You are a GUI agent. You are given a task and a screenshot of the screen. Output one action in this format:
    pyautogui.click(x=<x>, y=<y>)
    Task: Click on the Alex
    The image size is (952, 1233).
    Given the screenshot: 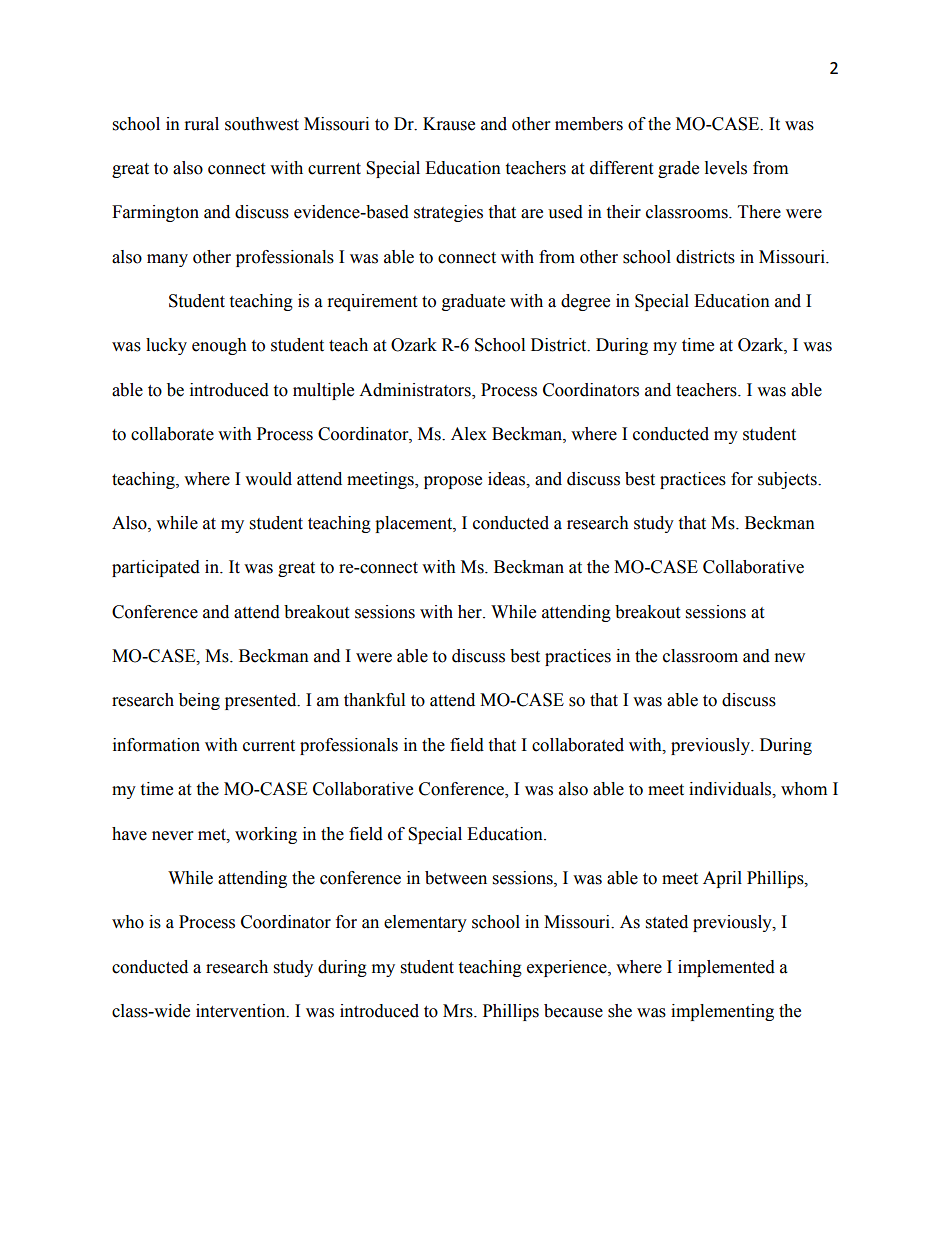 What is the action you would take?
    pyautogui.click(x=469, y=434)
